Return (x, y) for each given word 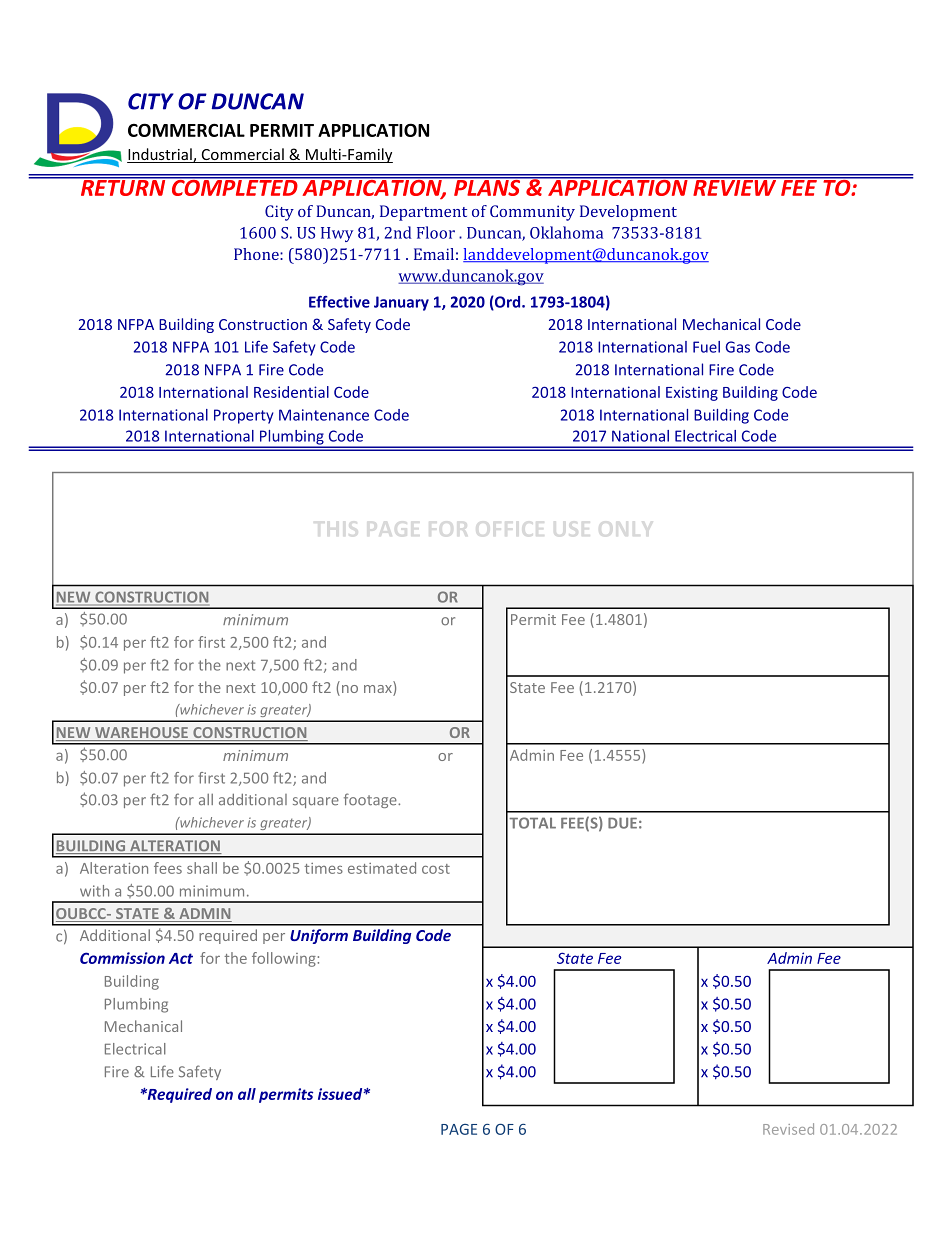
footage (371, 800)
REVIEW (735, 187)
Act (181, 958)
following (284, 959)
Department (423, 213)
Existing (692, 393)
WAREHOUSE (142, 734)
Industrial (160, 155)
